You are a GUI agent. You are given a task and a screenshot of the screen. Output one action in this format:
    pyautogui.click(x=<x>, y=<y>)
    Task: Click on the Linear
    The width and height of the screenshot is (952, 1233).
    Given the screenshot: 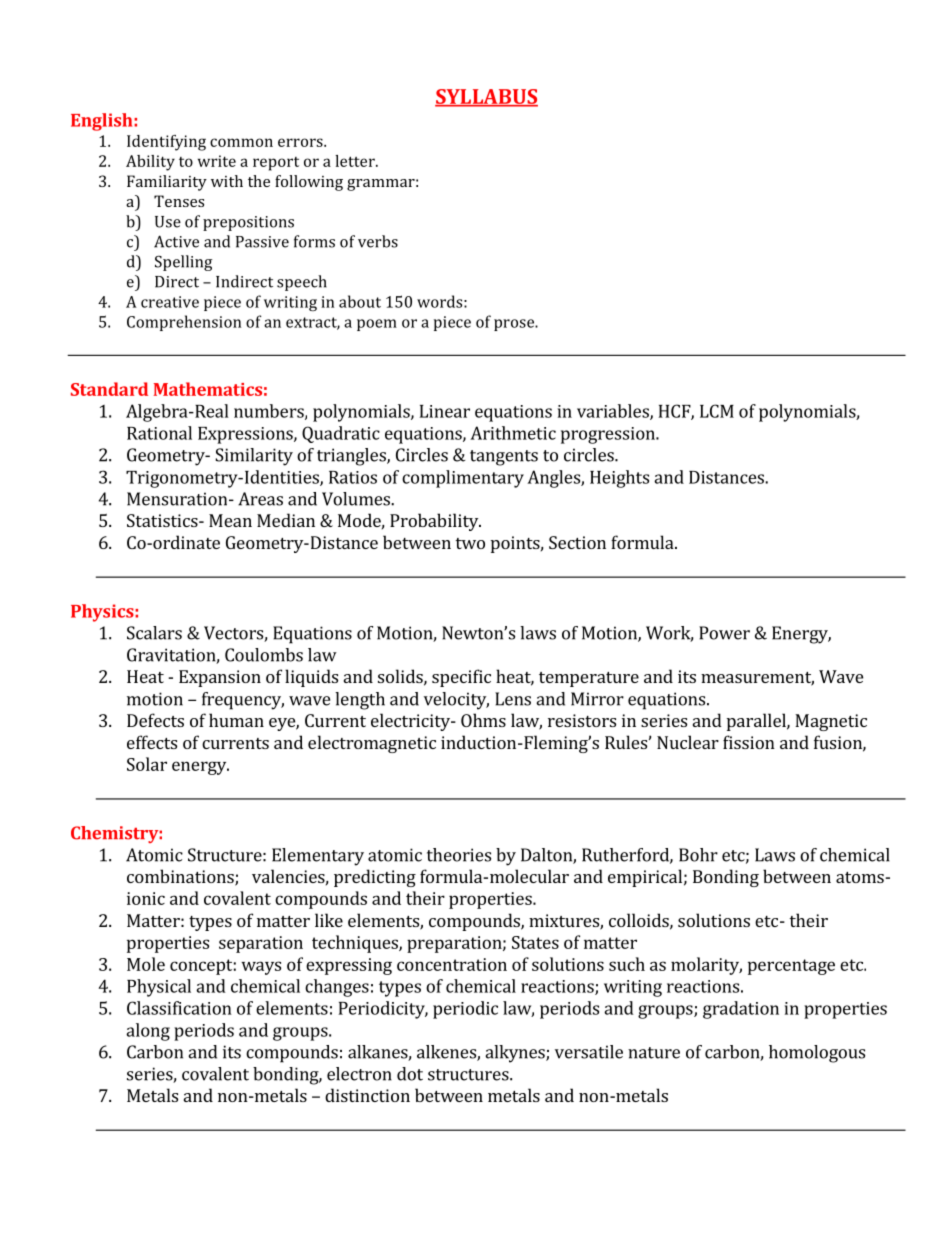 What is the action you would take?
    pyautogui.click(x=445, y=411)
